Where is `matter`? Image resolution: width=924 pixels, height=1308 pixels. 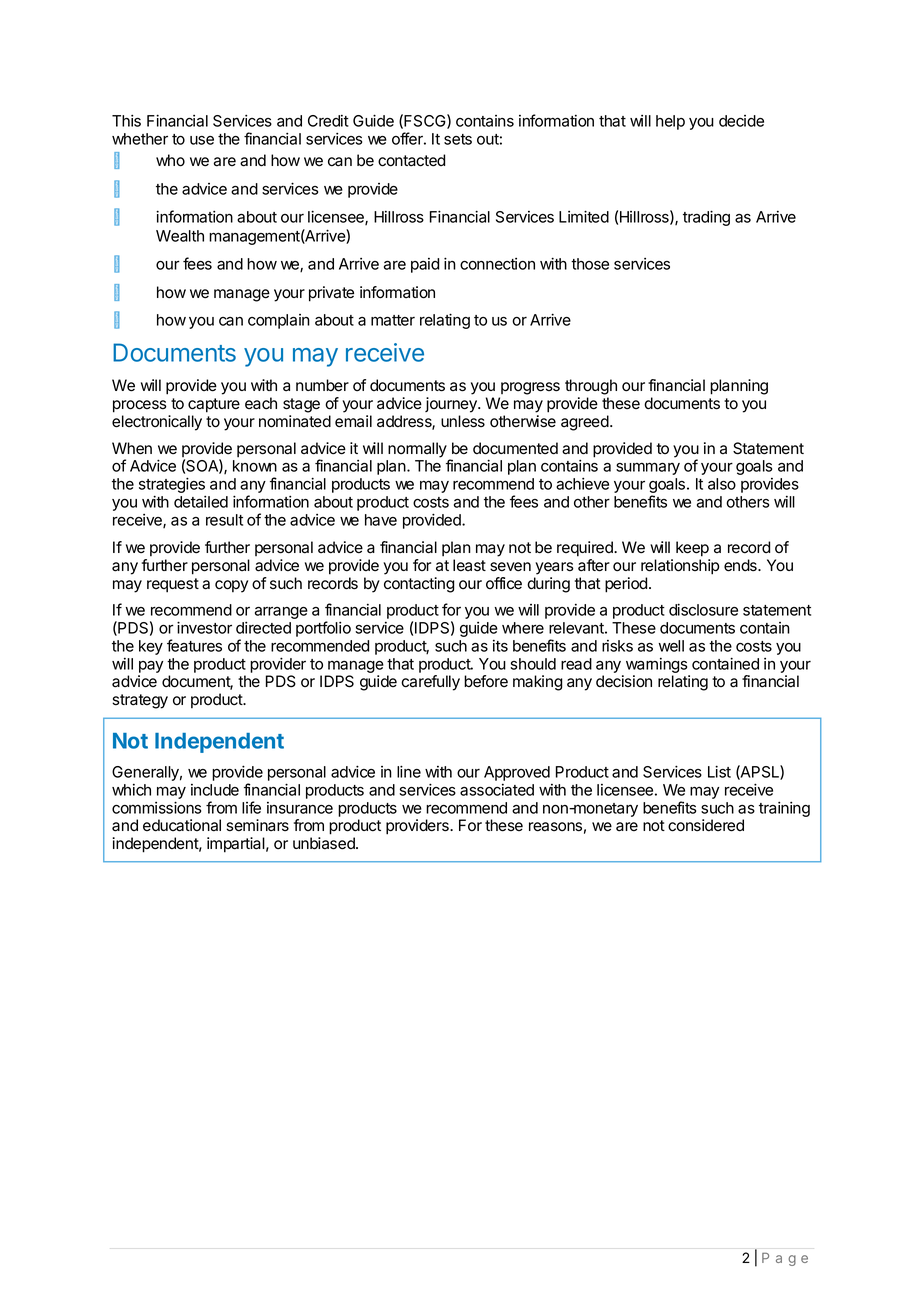
matter is located at coordinates (393, 320).
